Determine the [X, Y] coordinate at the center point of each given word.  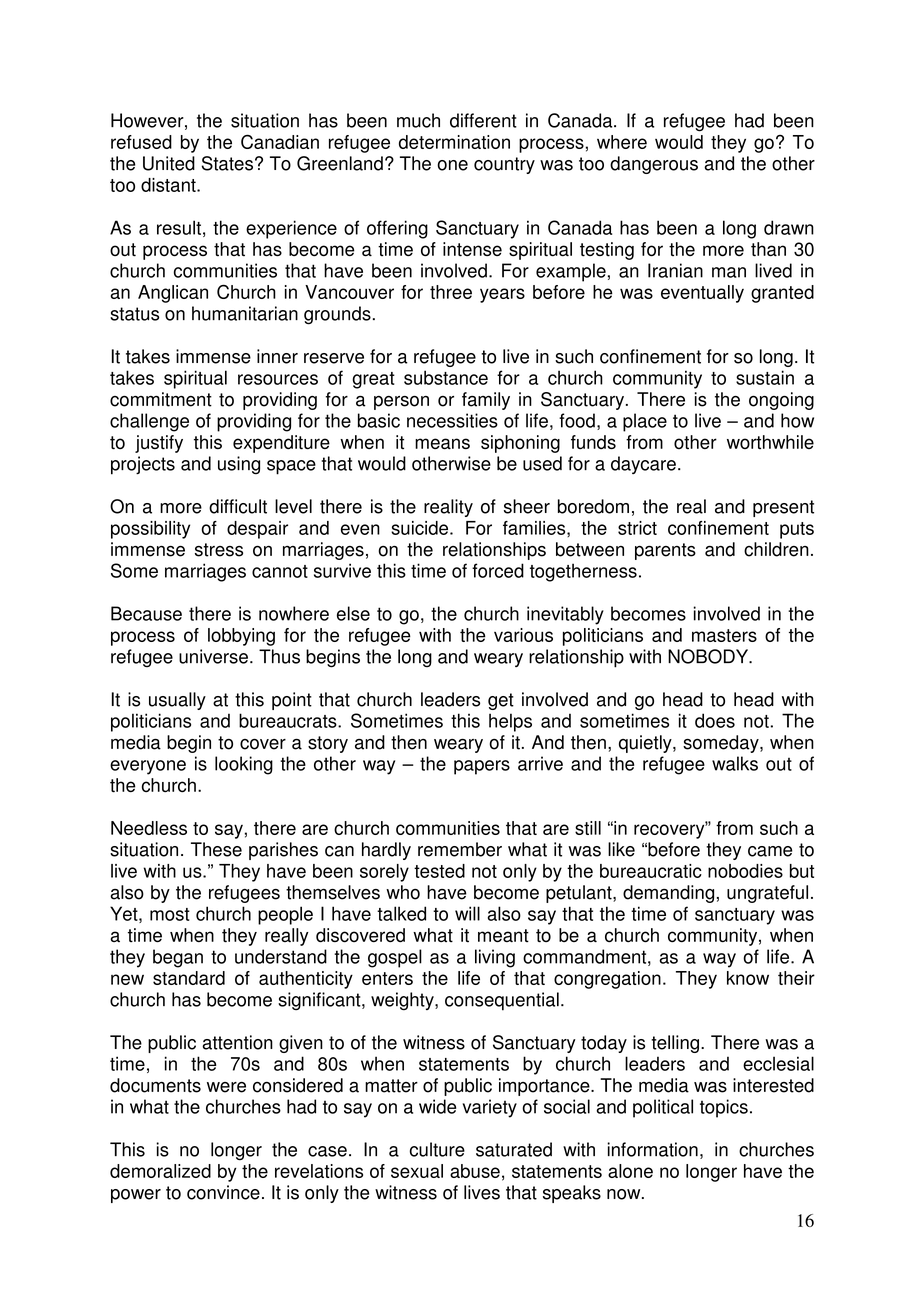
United [169, 163]
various [523, 635]
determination [454, 142]
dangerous [654, 165]
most [170, 914]
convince [223, 1192]
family [486, 401]
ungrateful [767, 894]
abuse [475, 1171]
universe [213, 656]
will [467, 913]
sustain [765, 377]
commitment [161, 399]
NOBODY [709, 656]
